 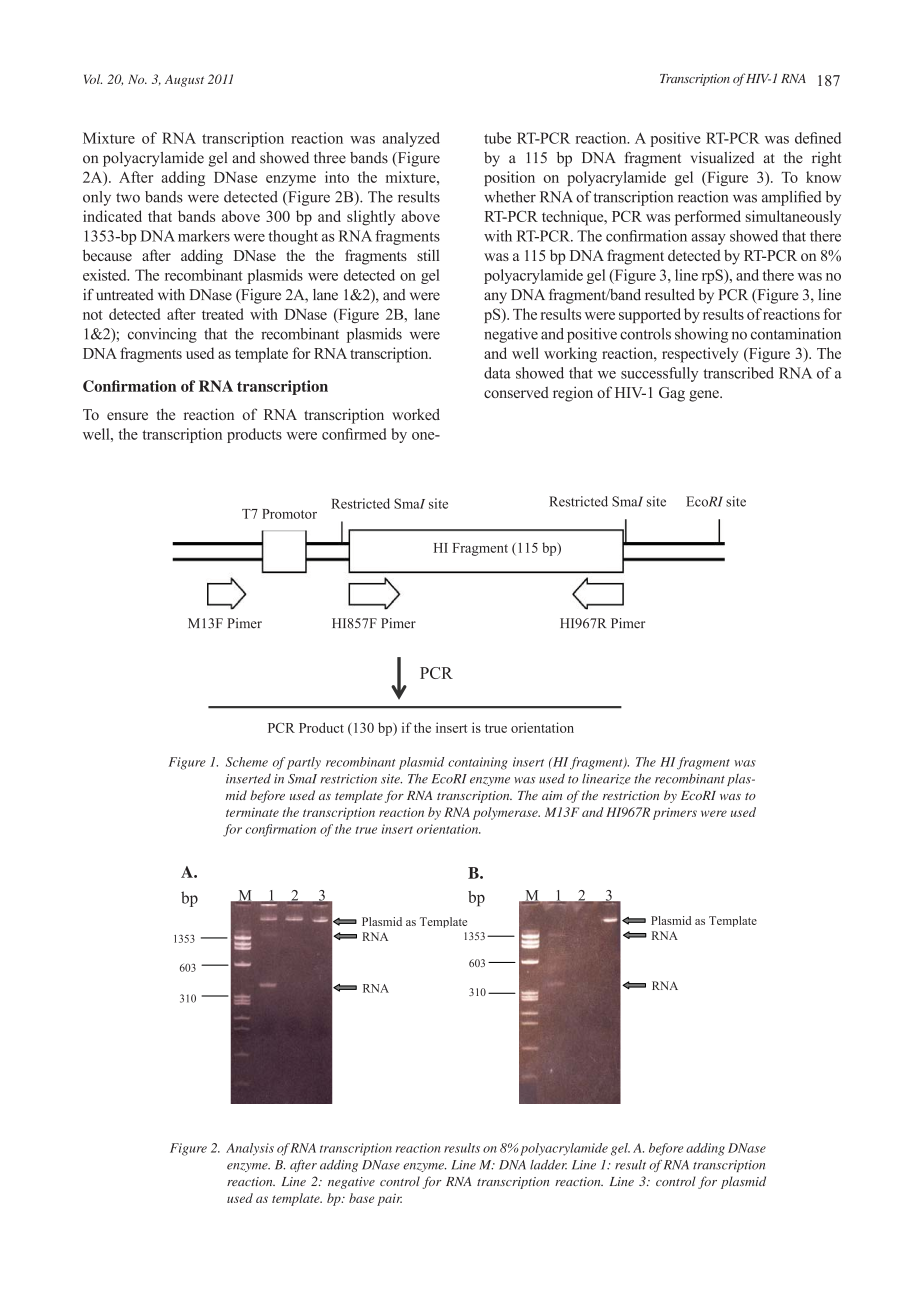 What do you see at coordinates (477, 763) in the screenshot?
I see `containing` at bounding box center [477, 763].
